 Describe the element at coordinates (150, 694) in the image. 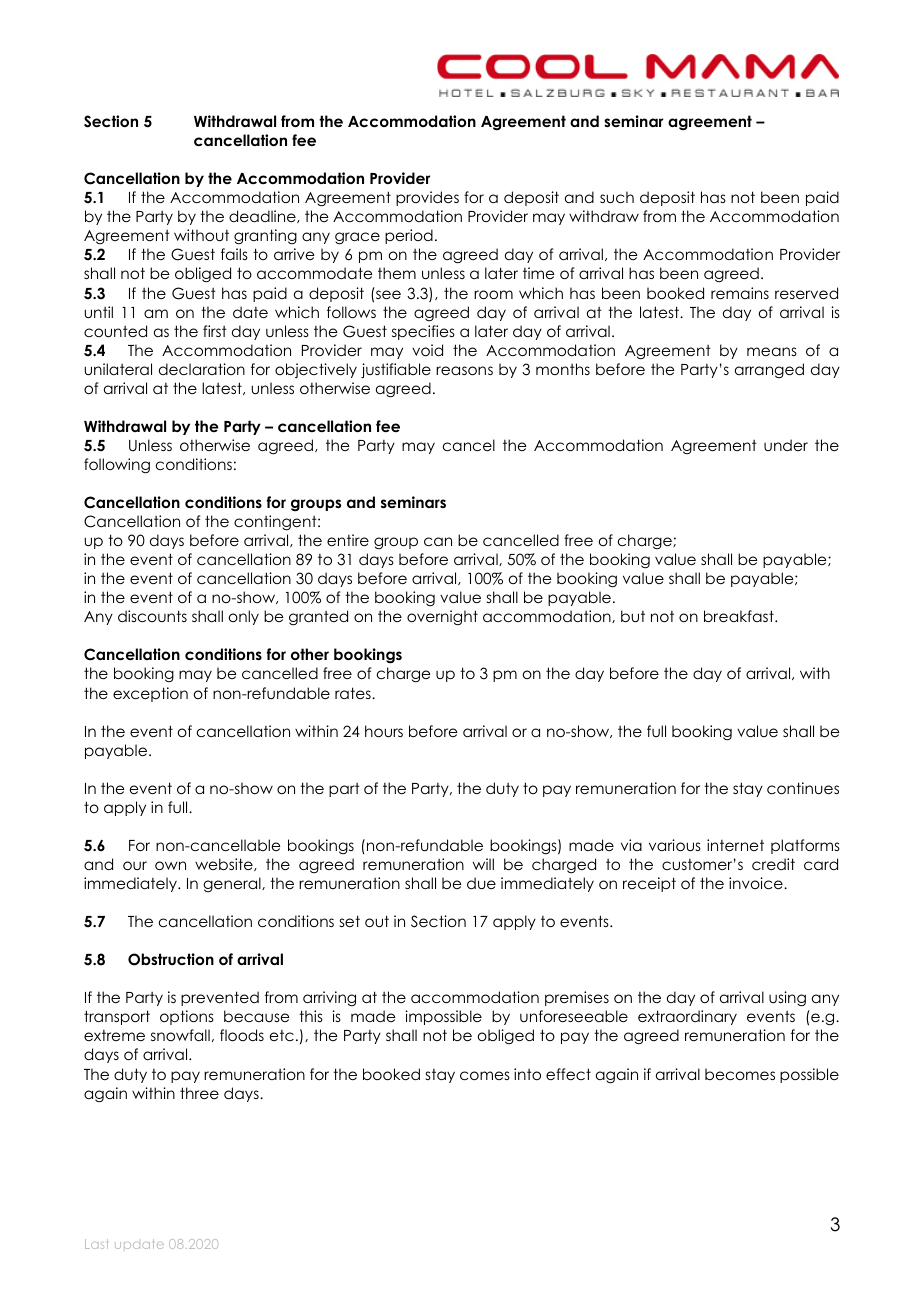

I see `exception` at that location.
